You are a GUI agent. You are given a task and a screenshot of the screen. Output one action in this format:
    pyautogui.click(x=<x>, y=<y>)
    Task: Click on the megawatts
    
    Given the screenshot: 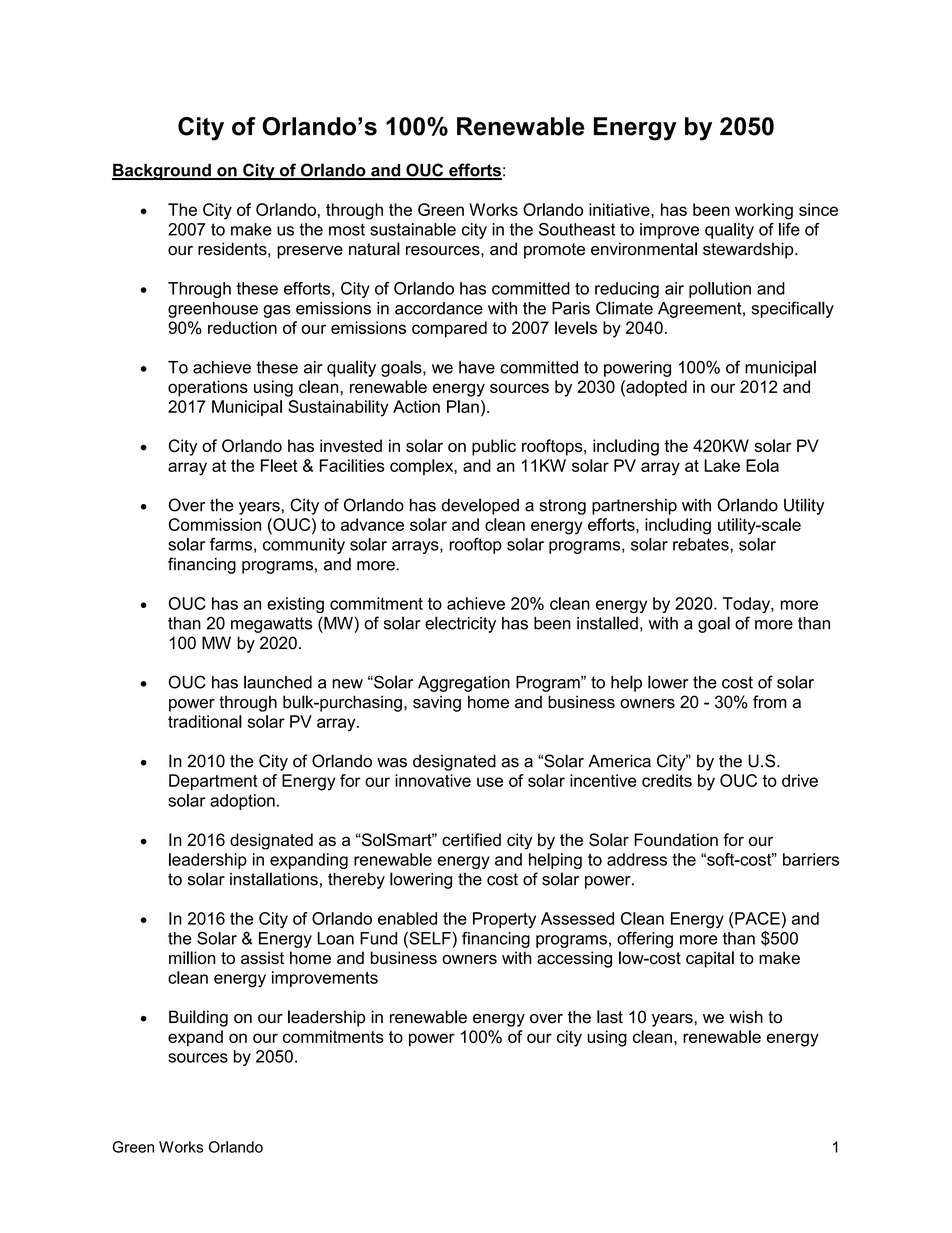 What is the action you would take?
    pyautogui.click(x=271, y=625)
